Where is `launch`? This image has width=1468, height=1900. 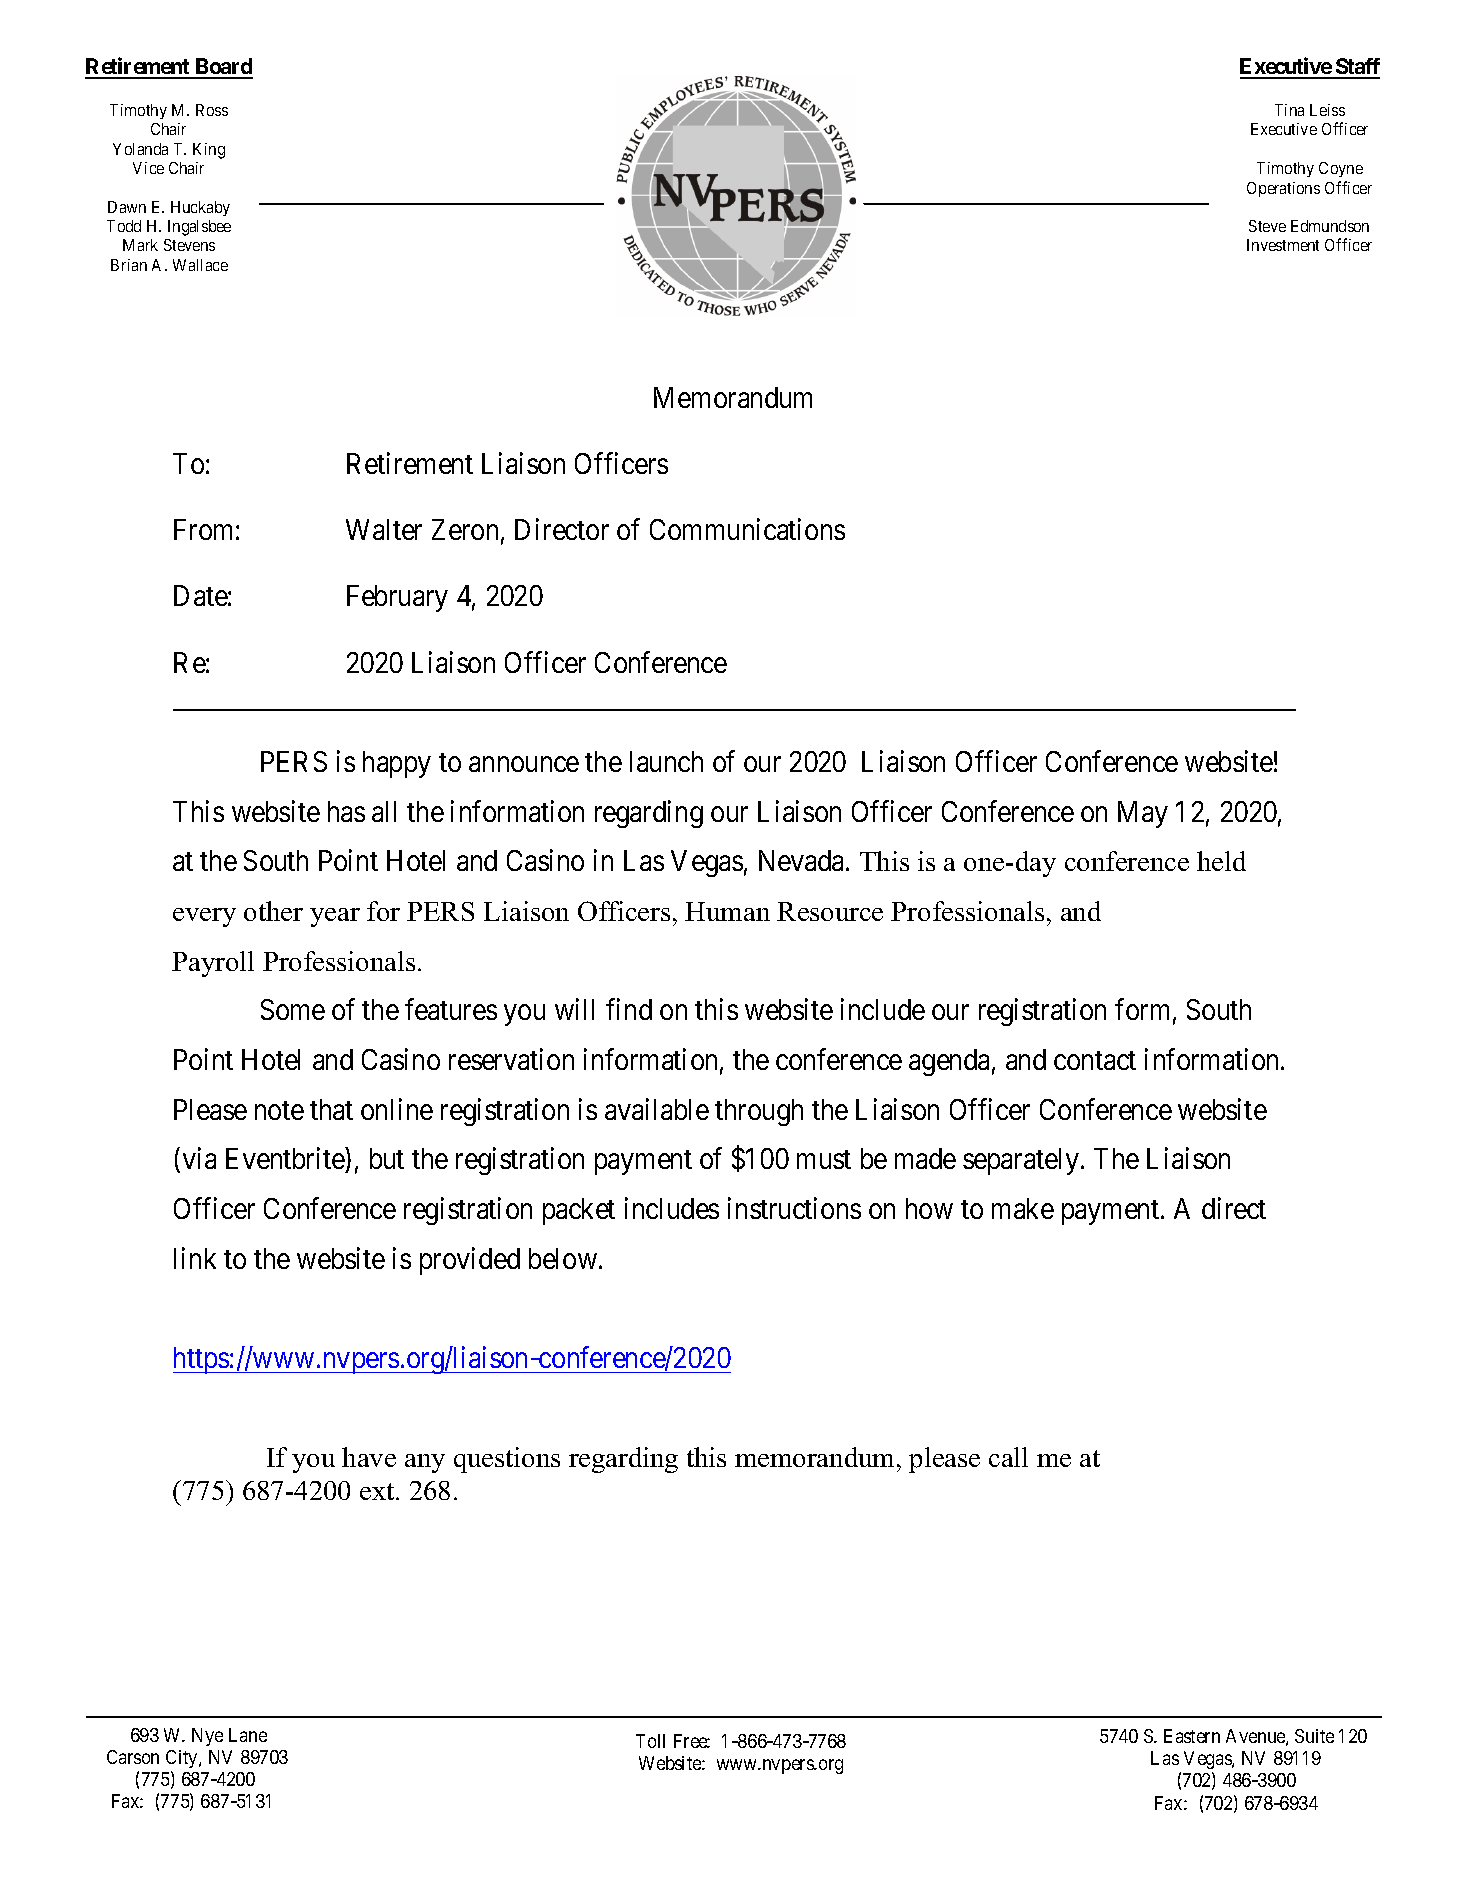
launch is located at coordinates (666, 761).
